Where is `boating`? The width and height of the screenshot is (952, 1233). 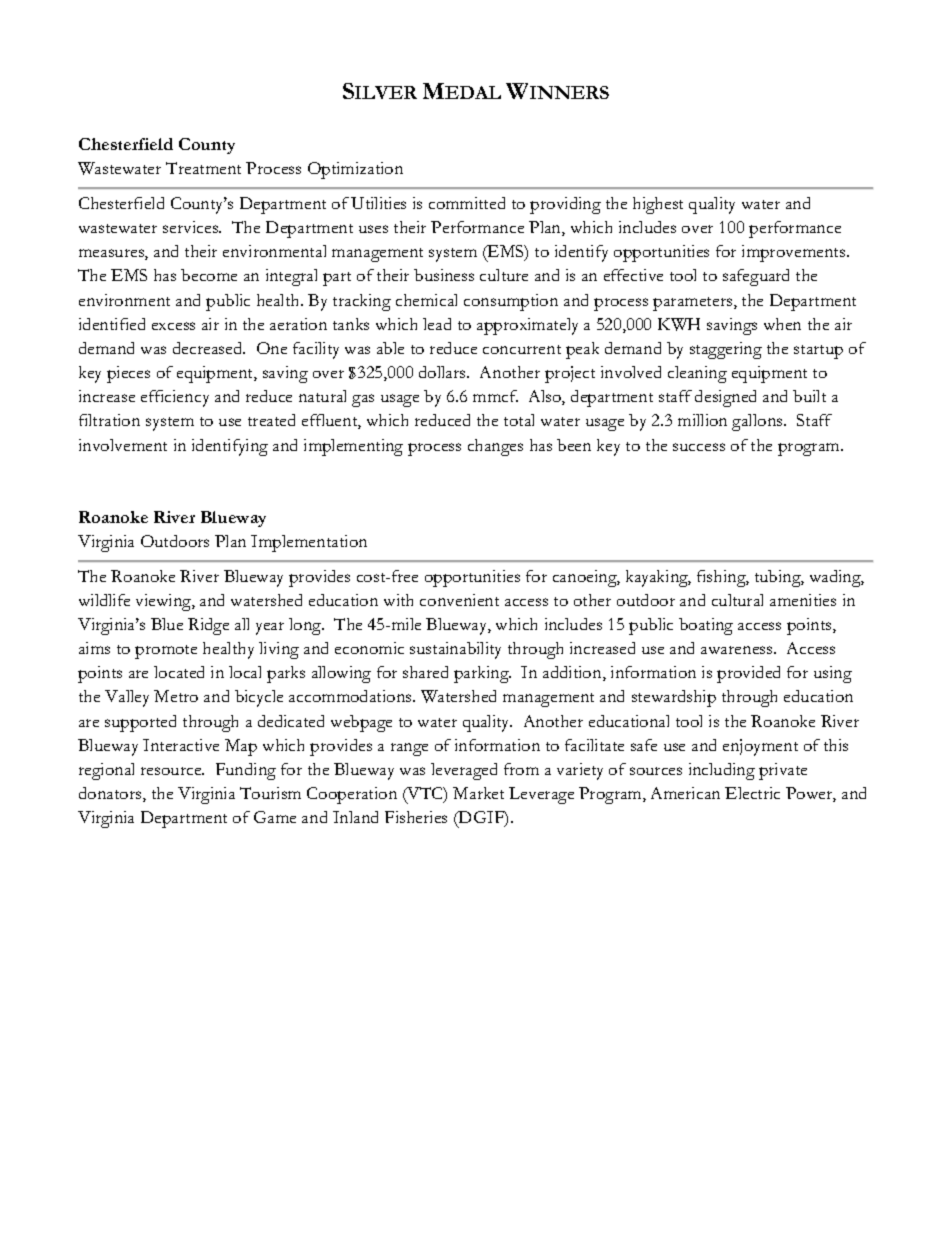
boating is located at coordinates (706, 626).
